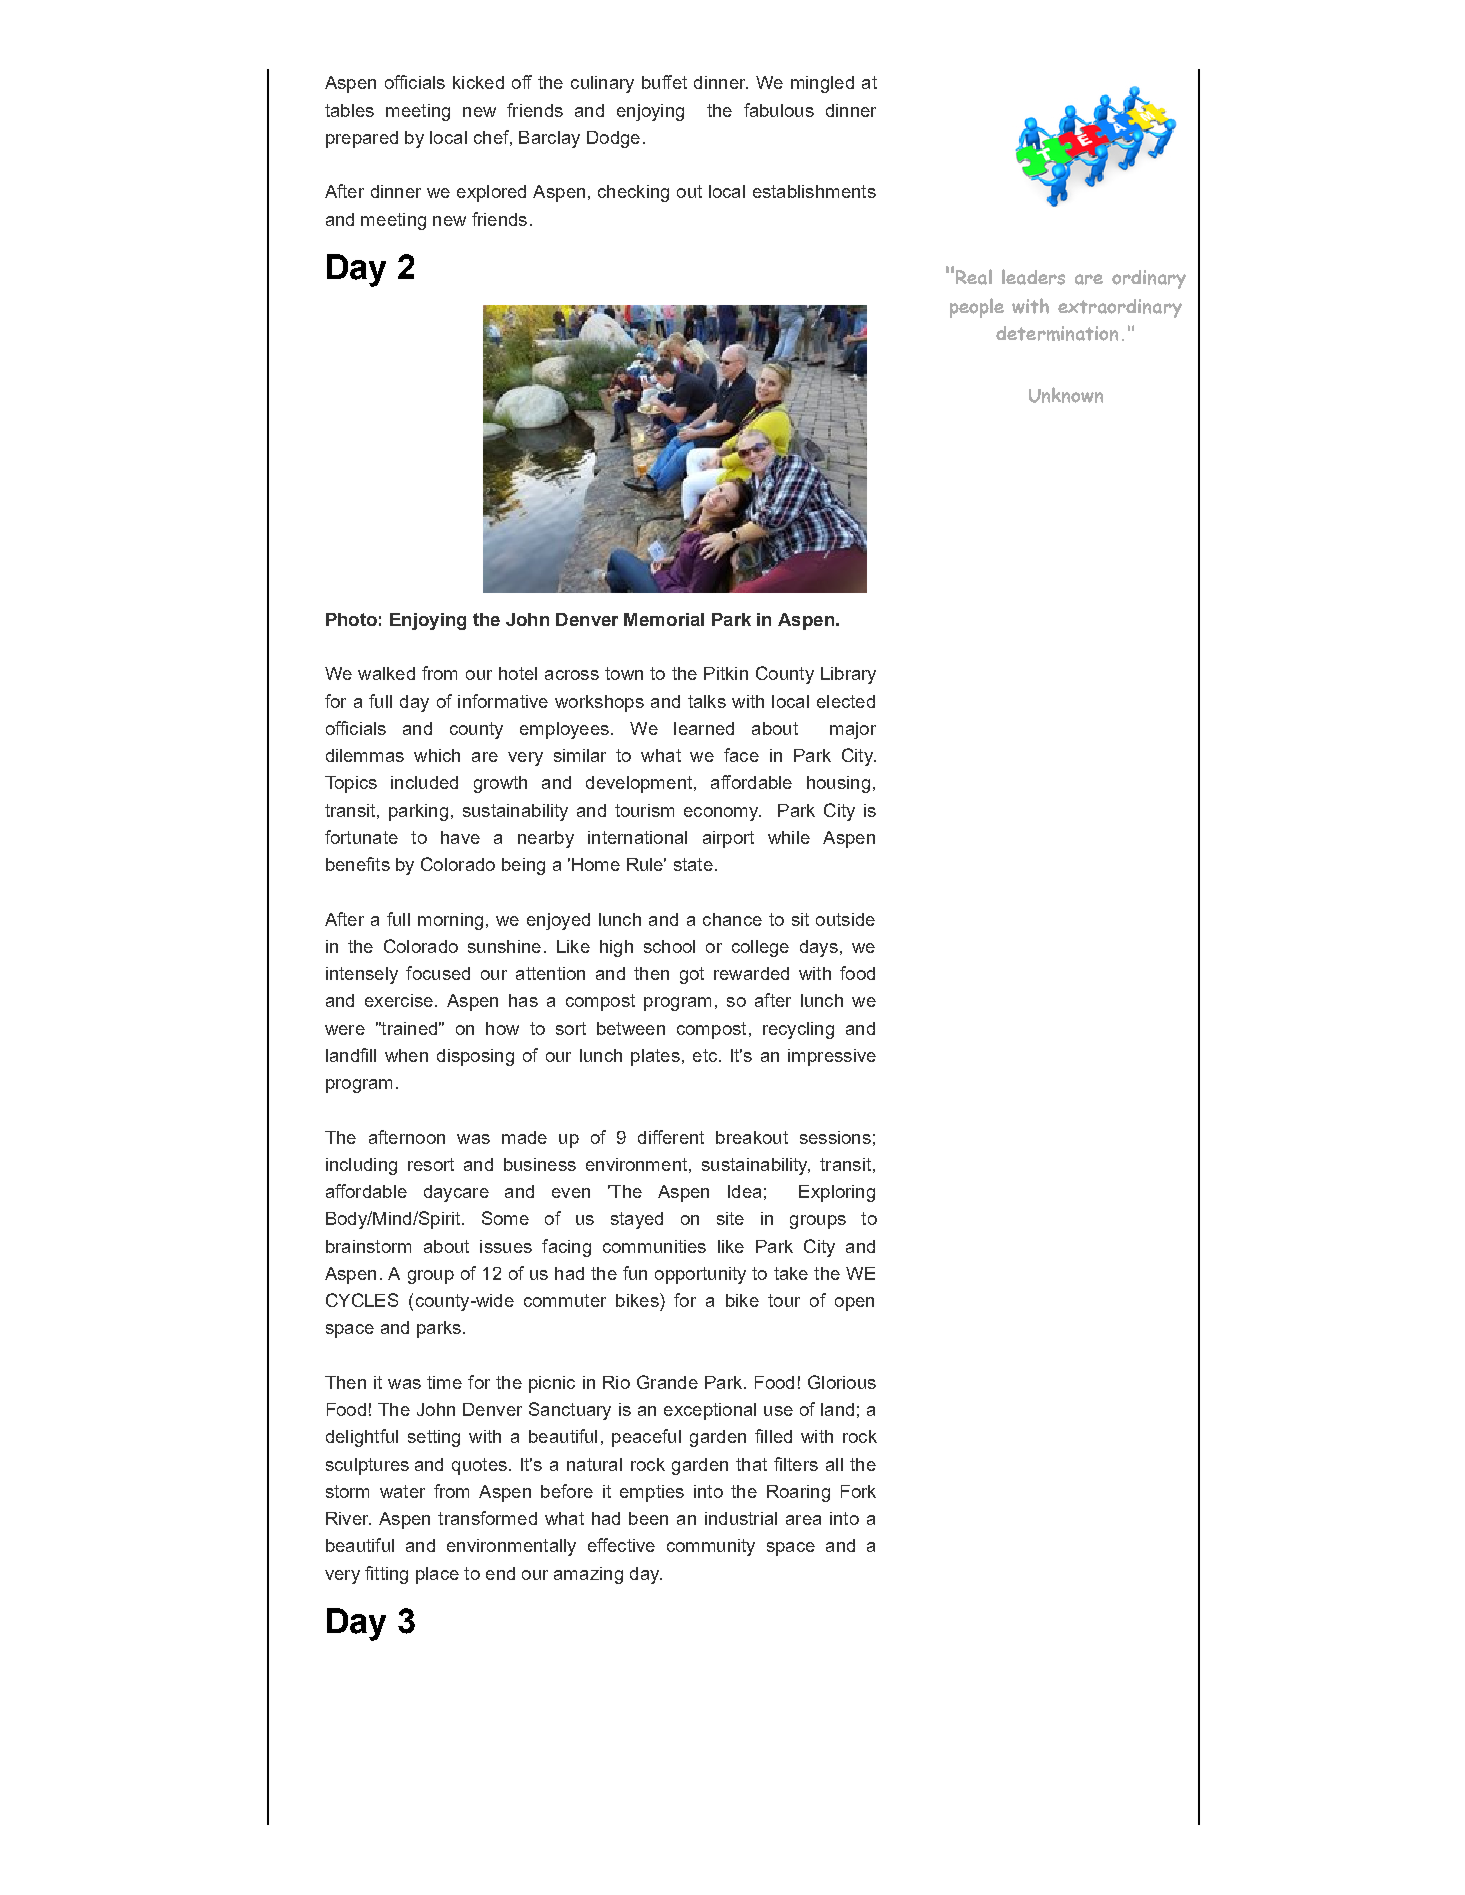  Describe the element at coordinates (838, 784) in the document. I see `housing` at that location.
